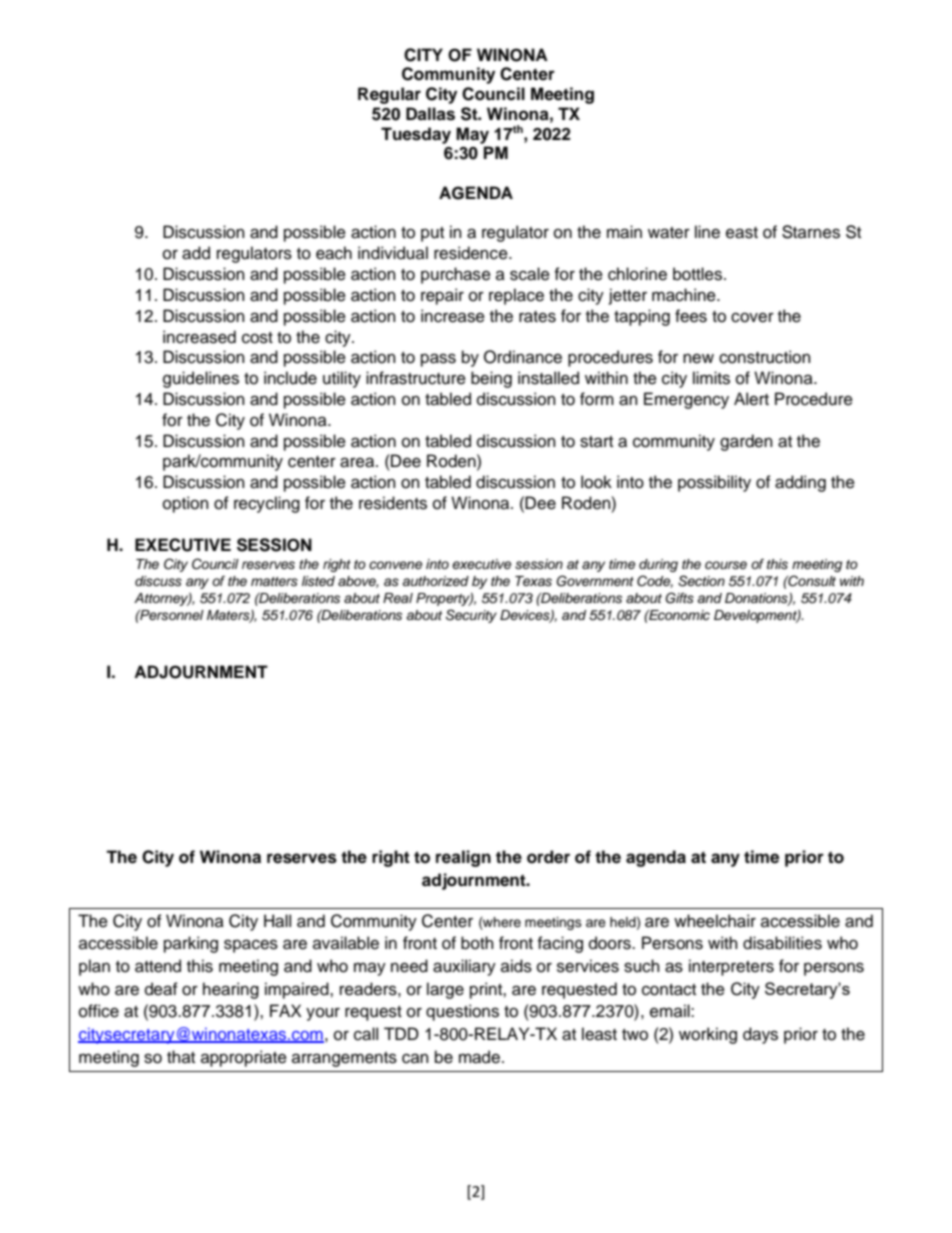  What do you see at coordinates (435, 581) in the image?
I see `authorized` at bounding box center [435, 581].
